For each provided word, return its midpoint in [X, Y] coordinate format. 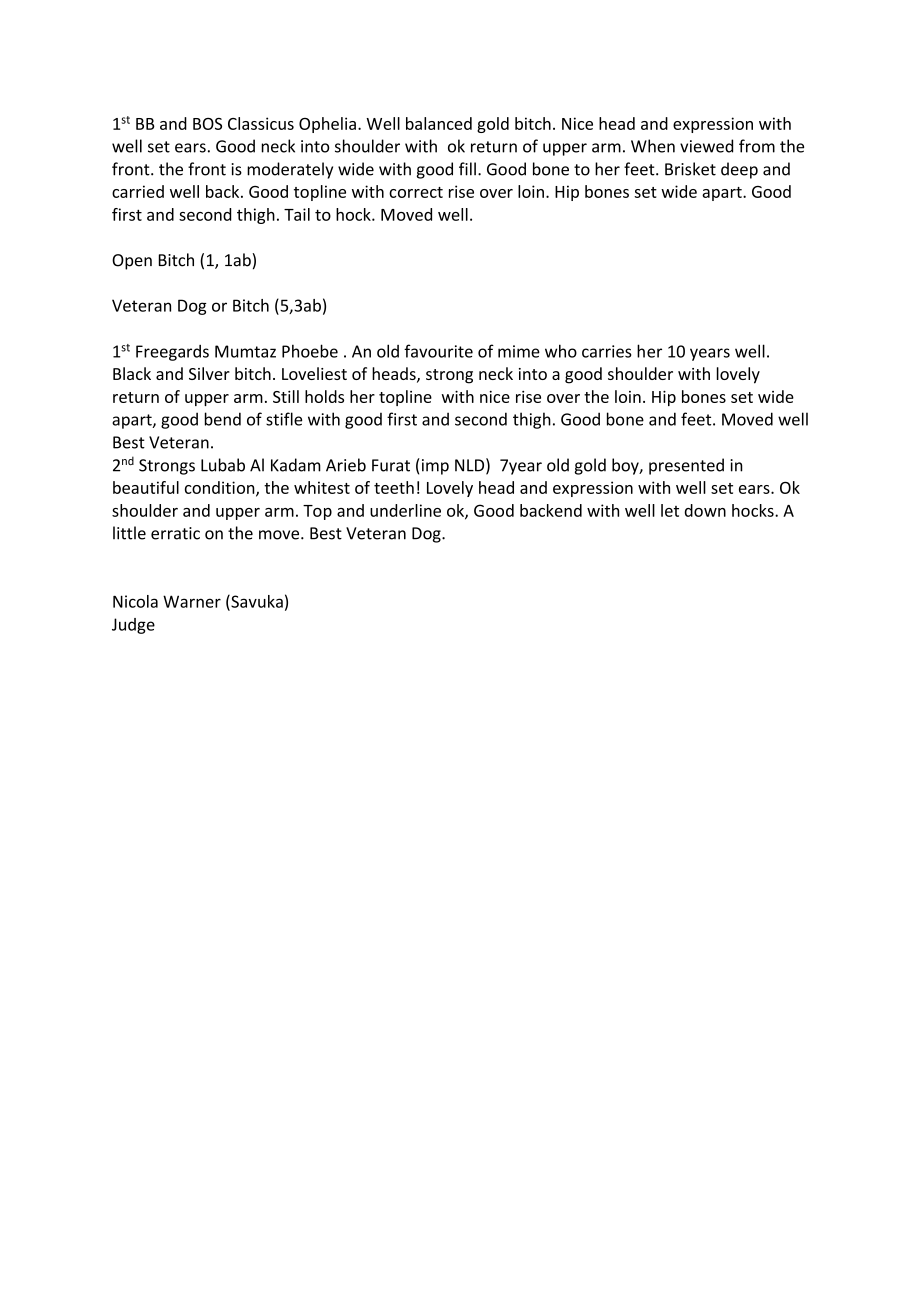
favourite [438, 351]
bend [223, 419]
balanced [439, 123]
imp [434, 466]
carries [606, 351]
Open [132, 262]
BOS [207, 124]
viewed [706, 146]
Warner [192, 601]
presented [686, 466]
